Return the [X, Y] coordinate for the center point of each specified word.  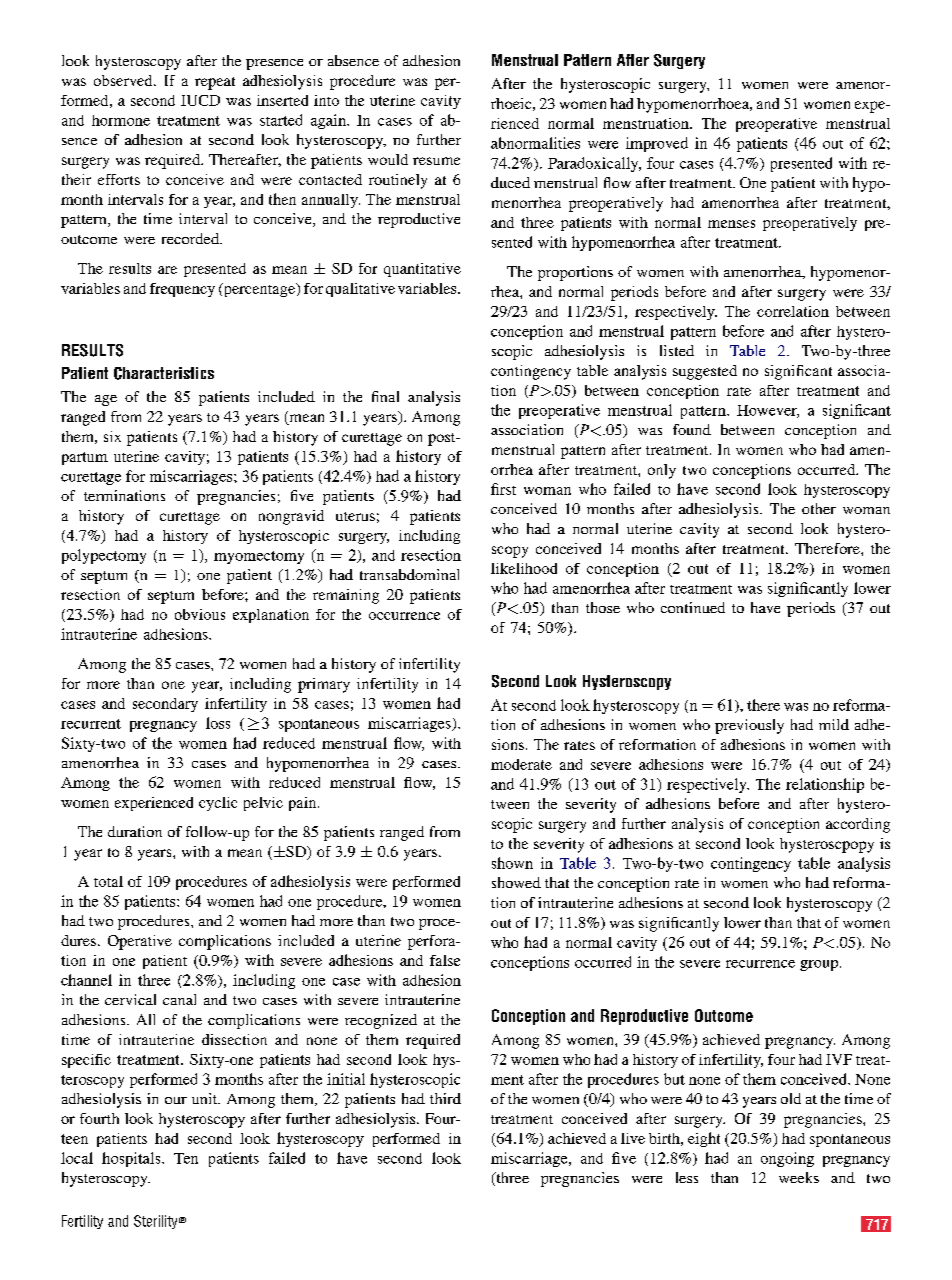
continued [693, 607]
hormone [121, 120]
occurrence [404, 616]
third [445, 1098]
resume [436, 161]
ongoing [787, 1159]
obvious [200, 614]
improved [657, 144]
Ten [186, 1158]
